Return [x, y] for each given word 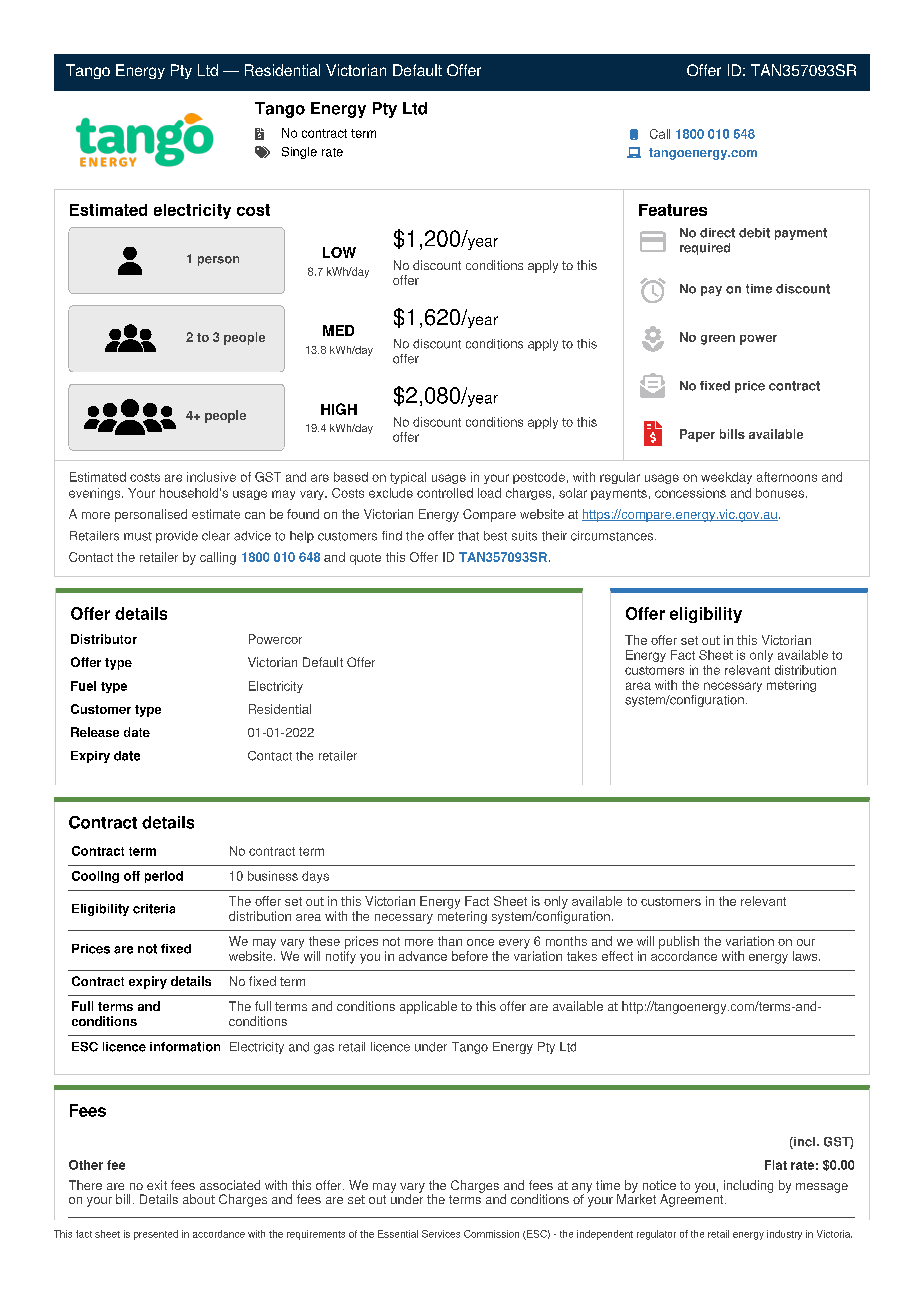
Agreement [693, 1199]
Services [441, 1234]
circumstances [613, 536]
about [199, 1199]
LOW [339, 252]
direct [717, 233]
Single [299, 153]
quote [365, 559]
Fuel [83, 686]
